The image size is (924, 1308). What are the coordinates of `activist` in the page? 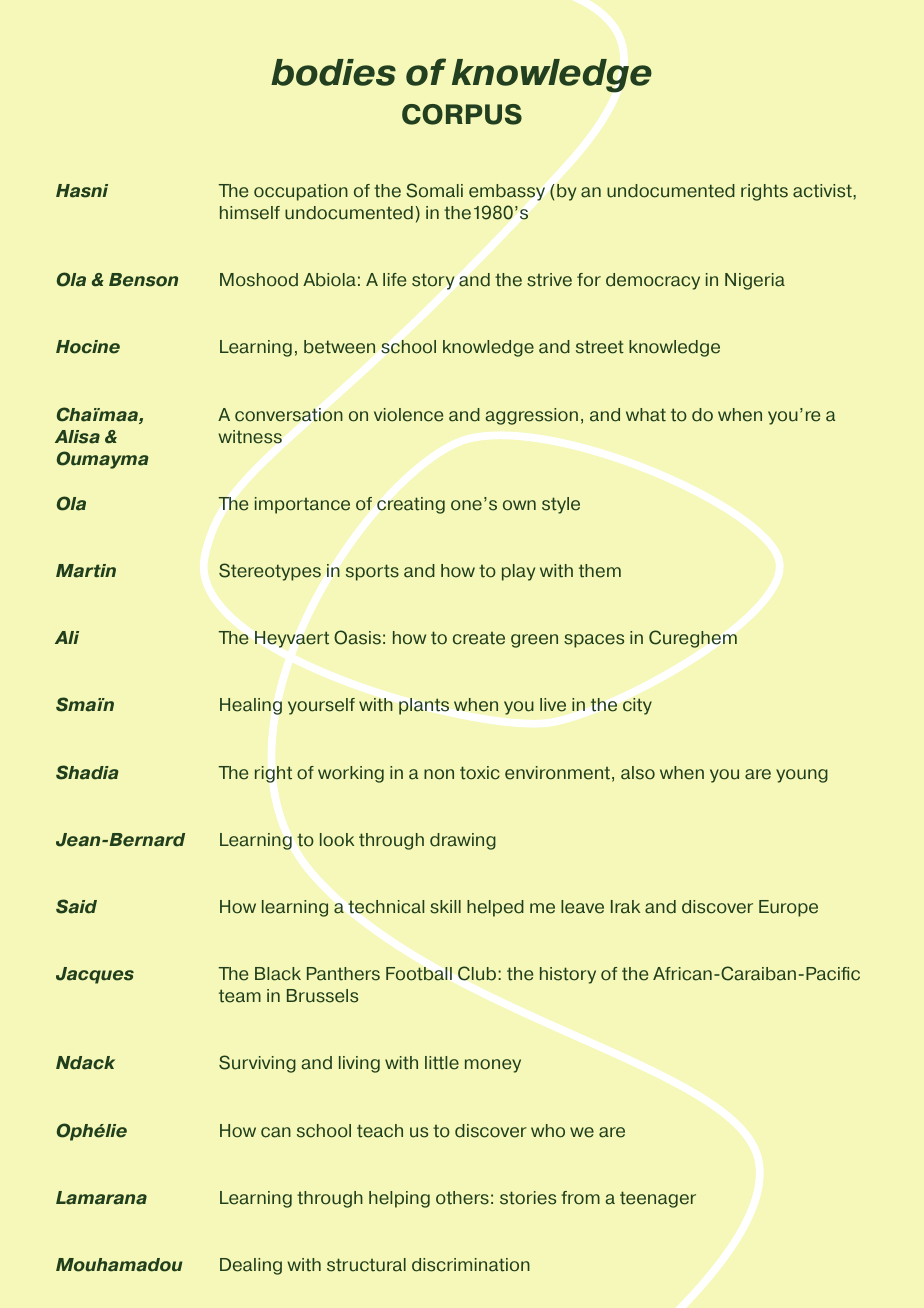 It's located at (823, 191).
